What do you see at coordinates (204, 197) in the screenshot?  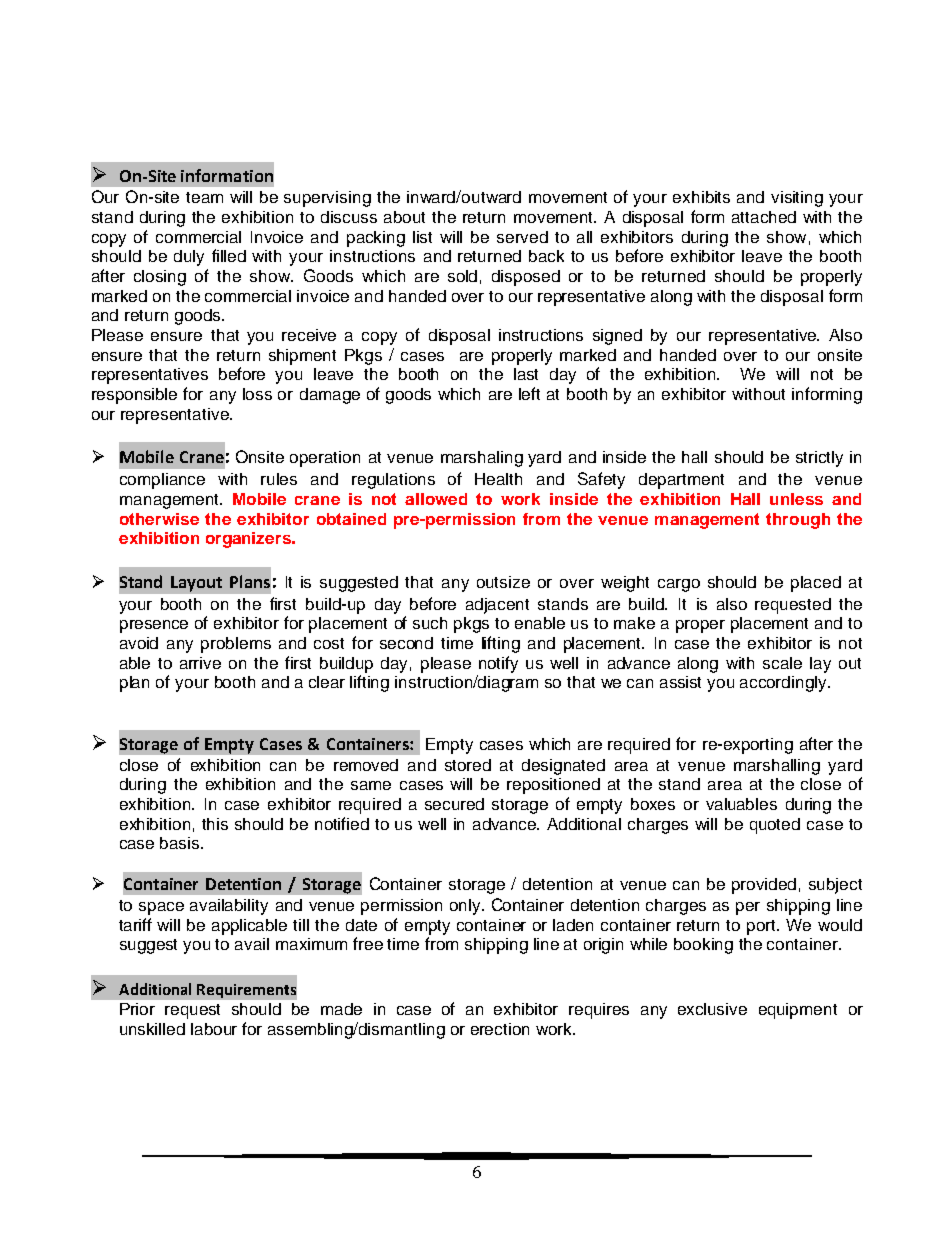 I see `team` at bounding box center [204, 197].
